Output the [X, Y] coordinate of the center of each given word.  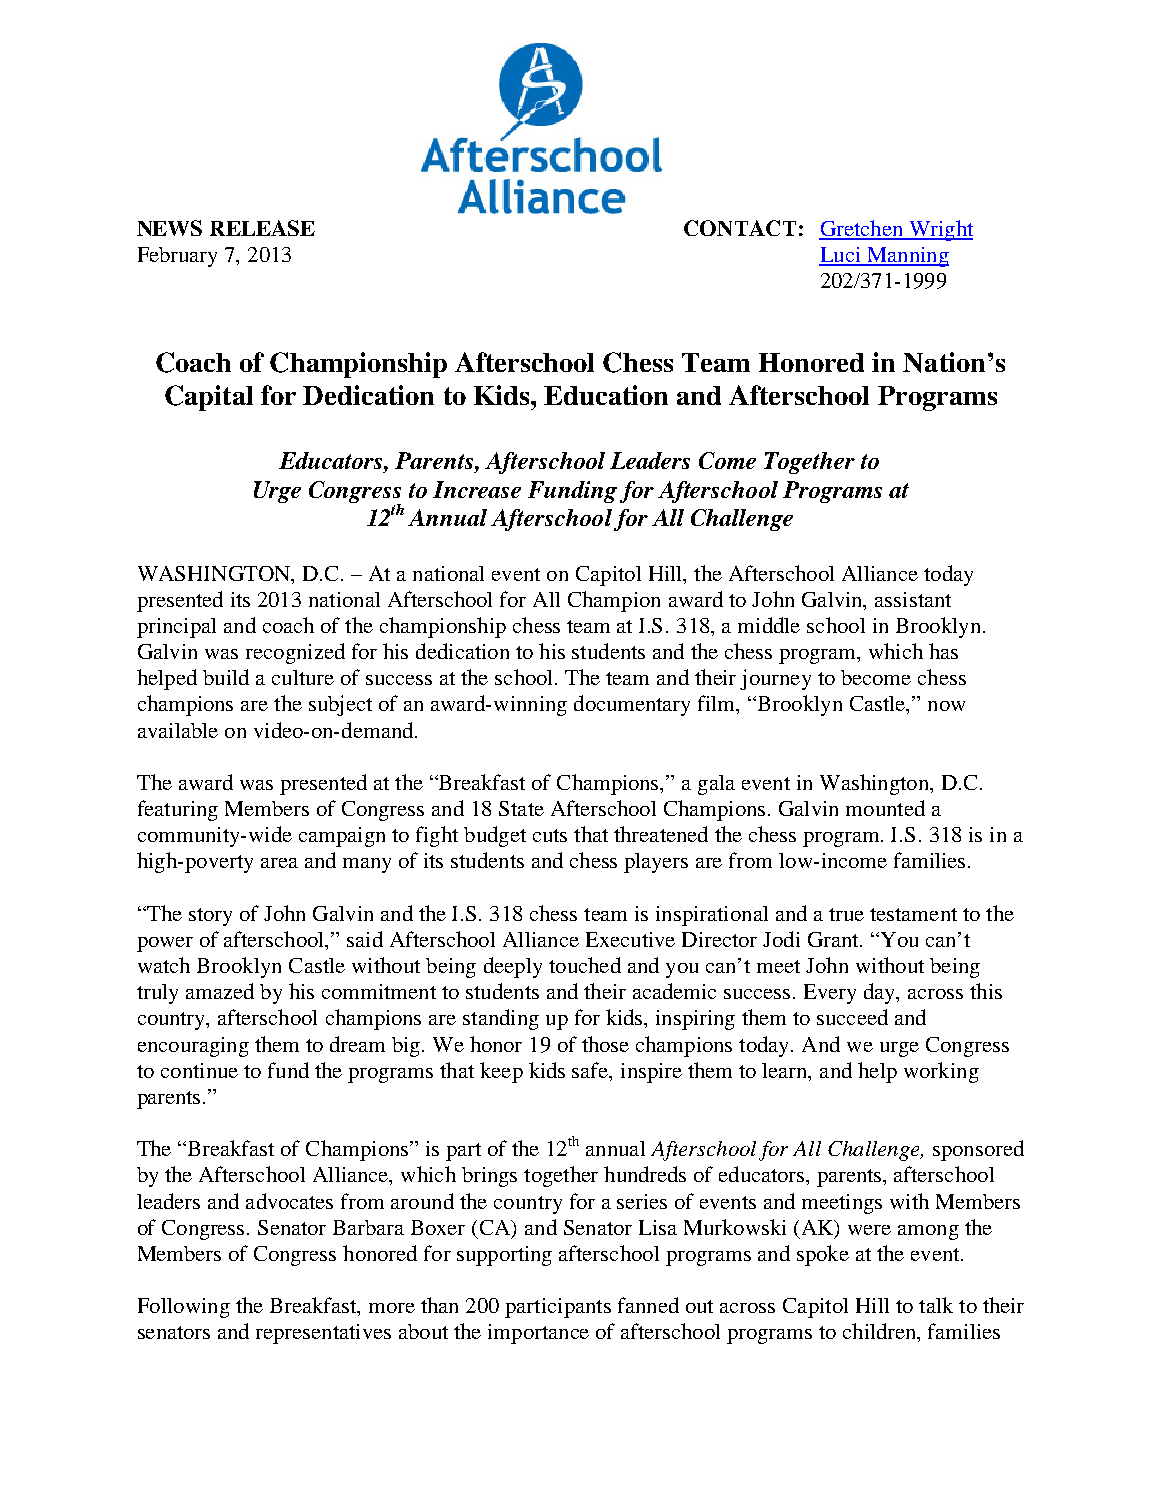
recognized [295, 653]
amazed [220, 991]
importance [538, 1334]
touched [585, 965]
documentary [632, 705]
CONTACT [740, 228]
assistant [913, 599]
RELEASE [262, 228]
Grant [834, 939]
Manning [907, 257]
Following [184, 1308]
